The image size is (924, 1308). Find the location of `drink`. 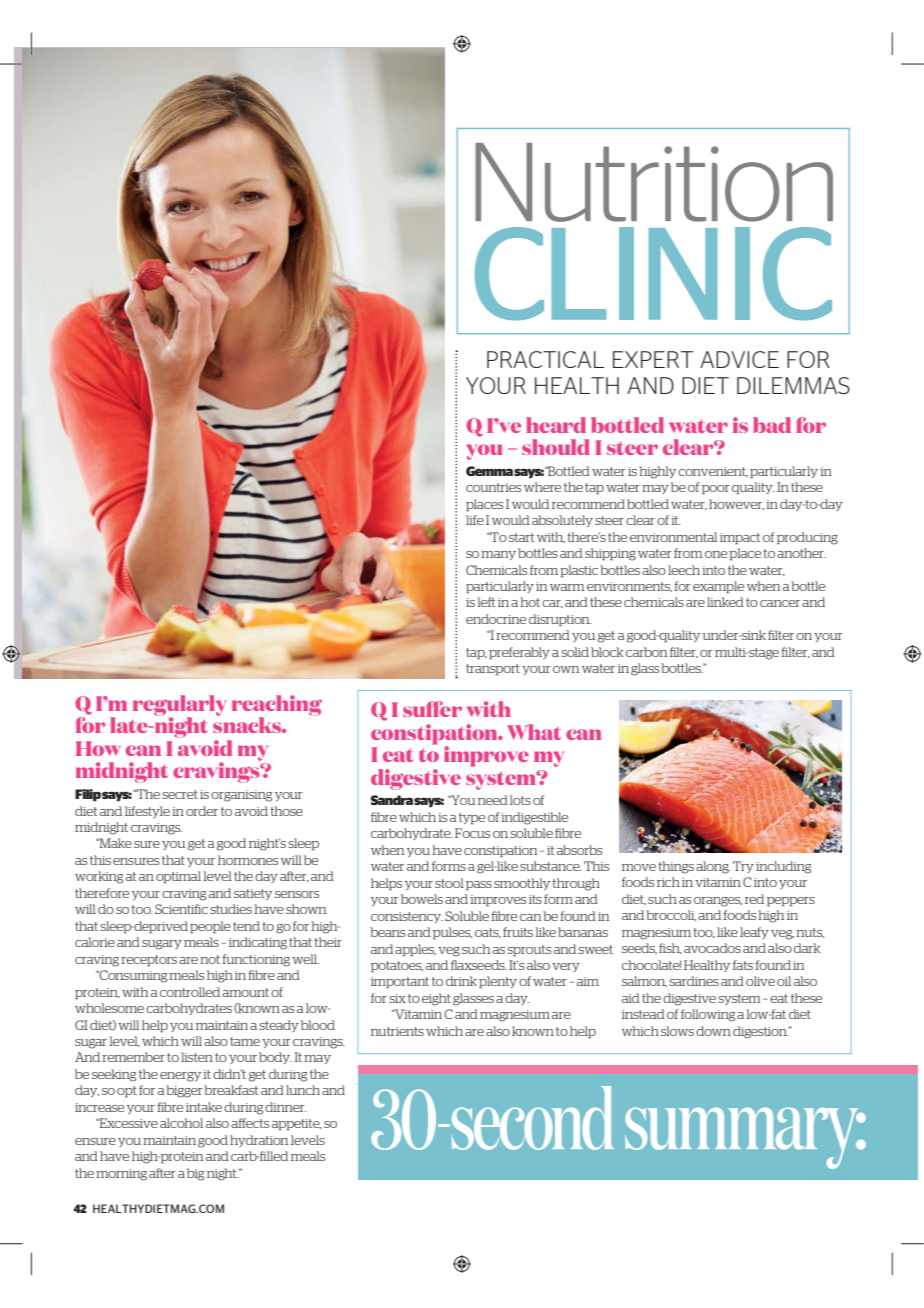

drink is located at coordinates (461, 981).
